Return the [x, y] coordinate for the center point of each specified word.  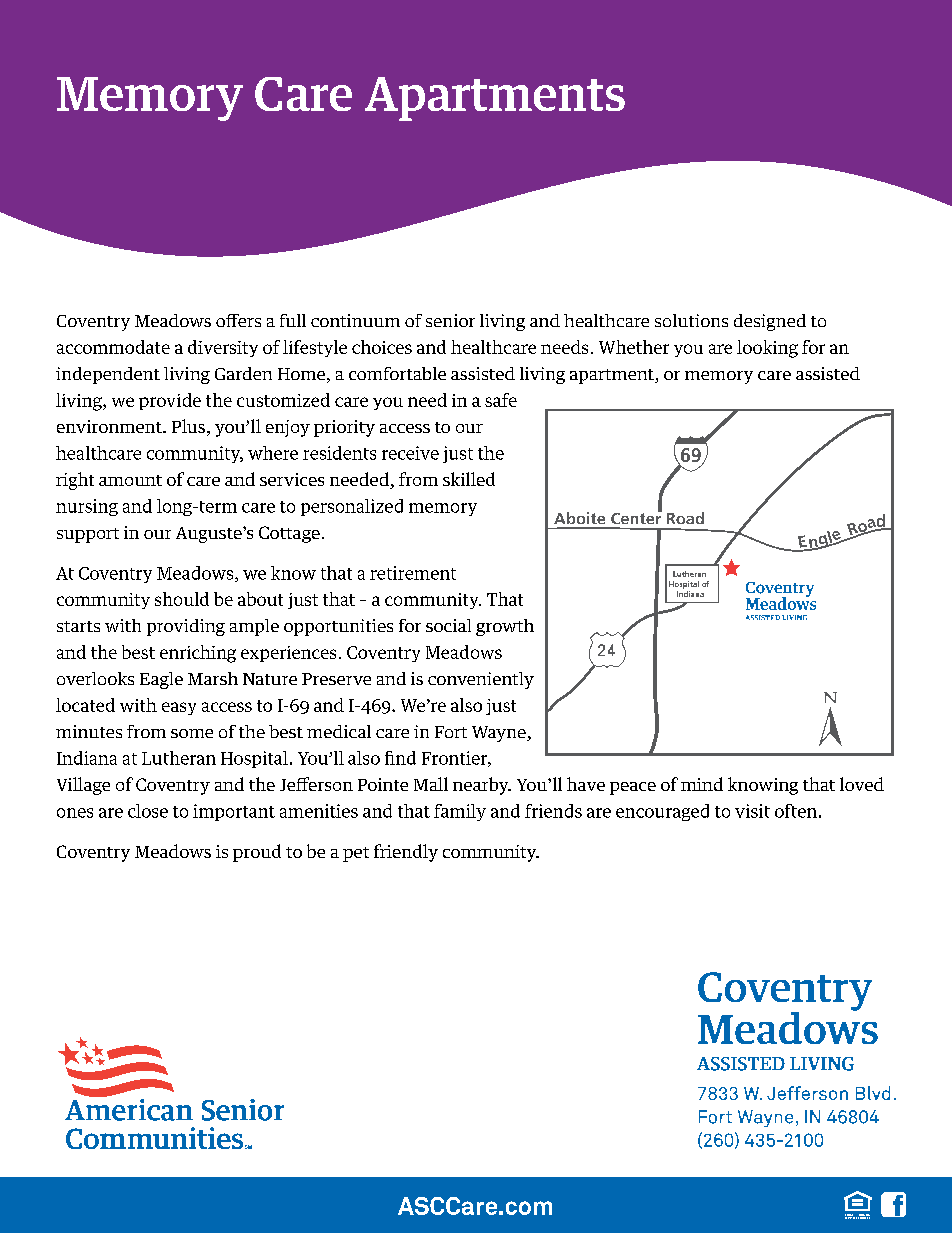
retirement [413, 573]
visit [752, 811]
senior [450, 320]
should [182, 599]
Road [685, 518]
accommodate [113, 347]
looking [767, 349]
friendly [406, 853]
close [148, 811]
